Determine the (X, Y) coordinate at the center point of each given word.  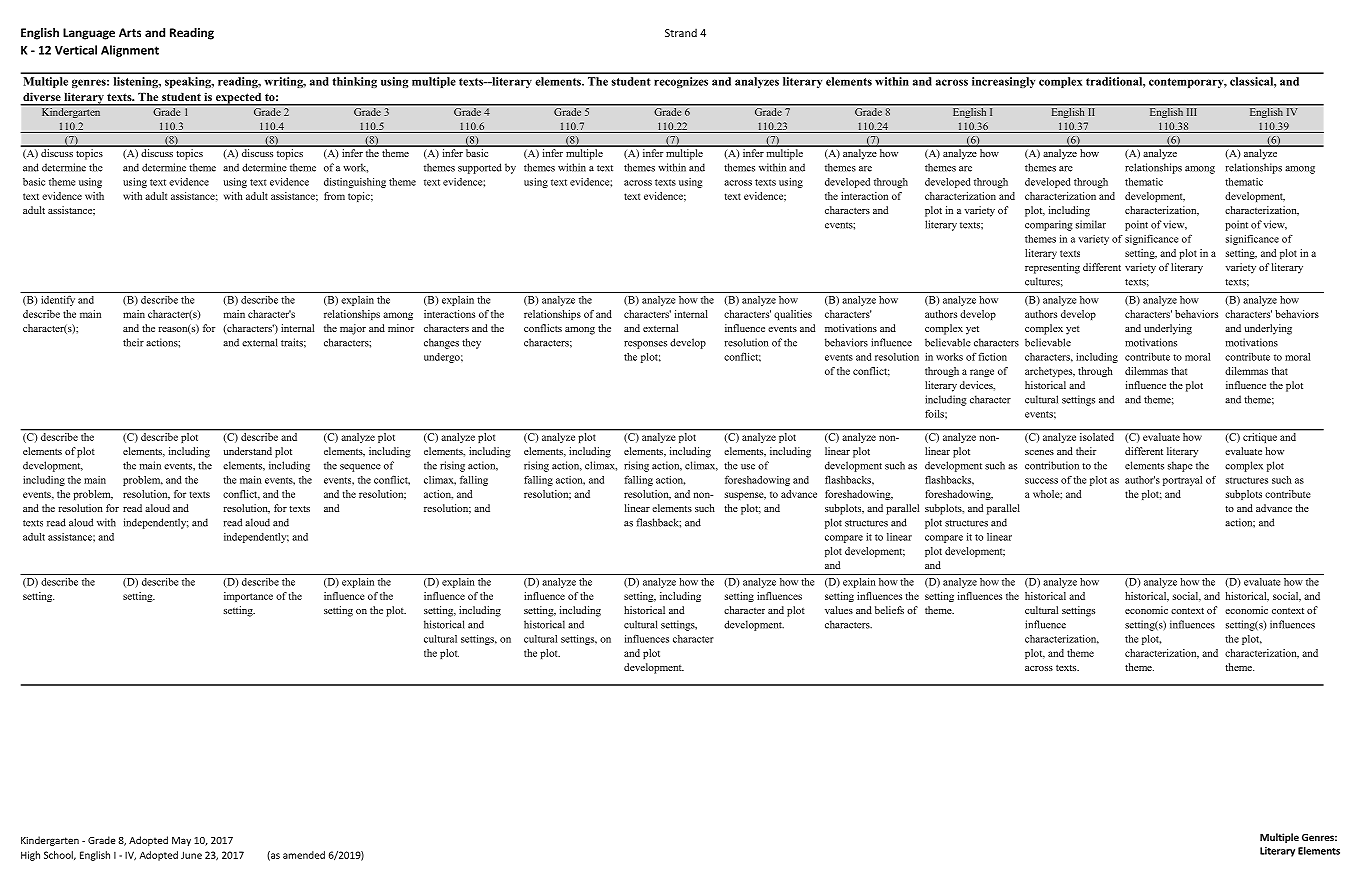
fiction (992, 356)
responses (645, 345)
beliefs (889, 610)
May (181, 841)
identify (58, 301)
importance (248, 597)
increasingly (1003, 82)
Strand (681, 32)
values (839, 610)
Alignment (130, 51)
